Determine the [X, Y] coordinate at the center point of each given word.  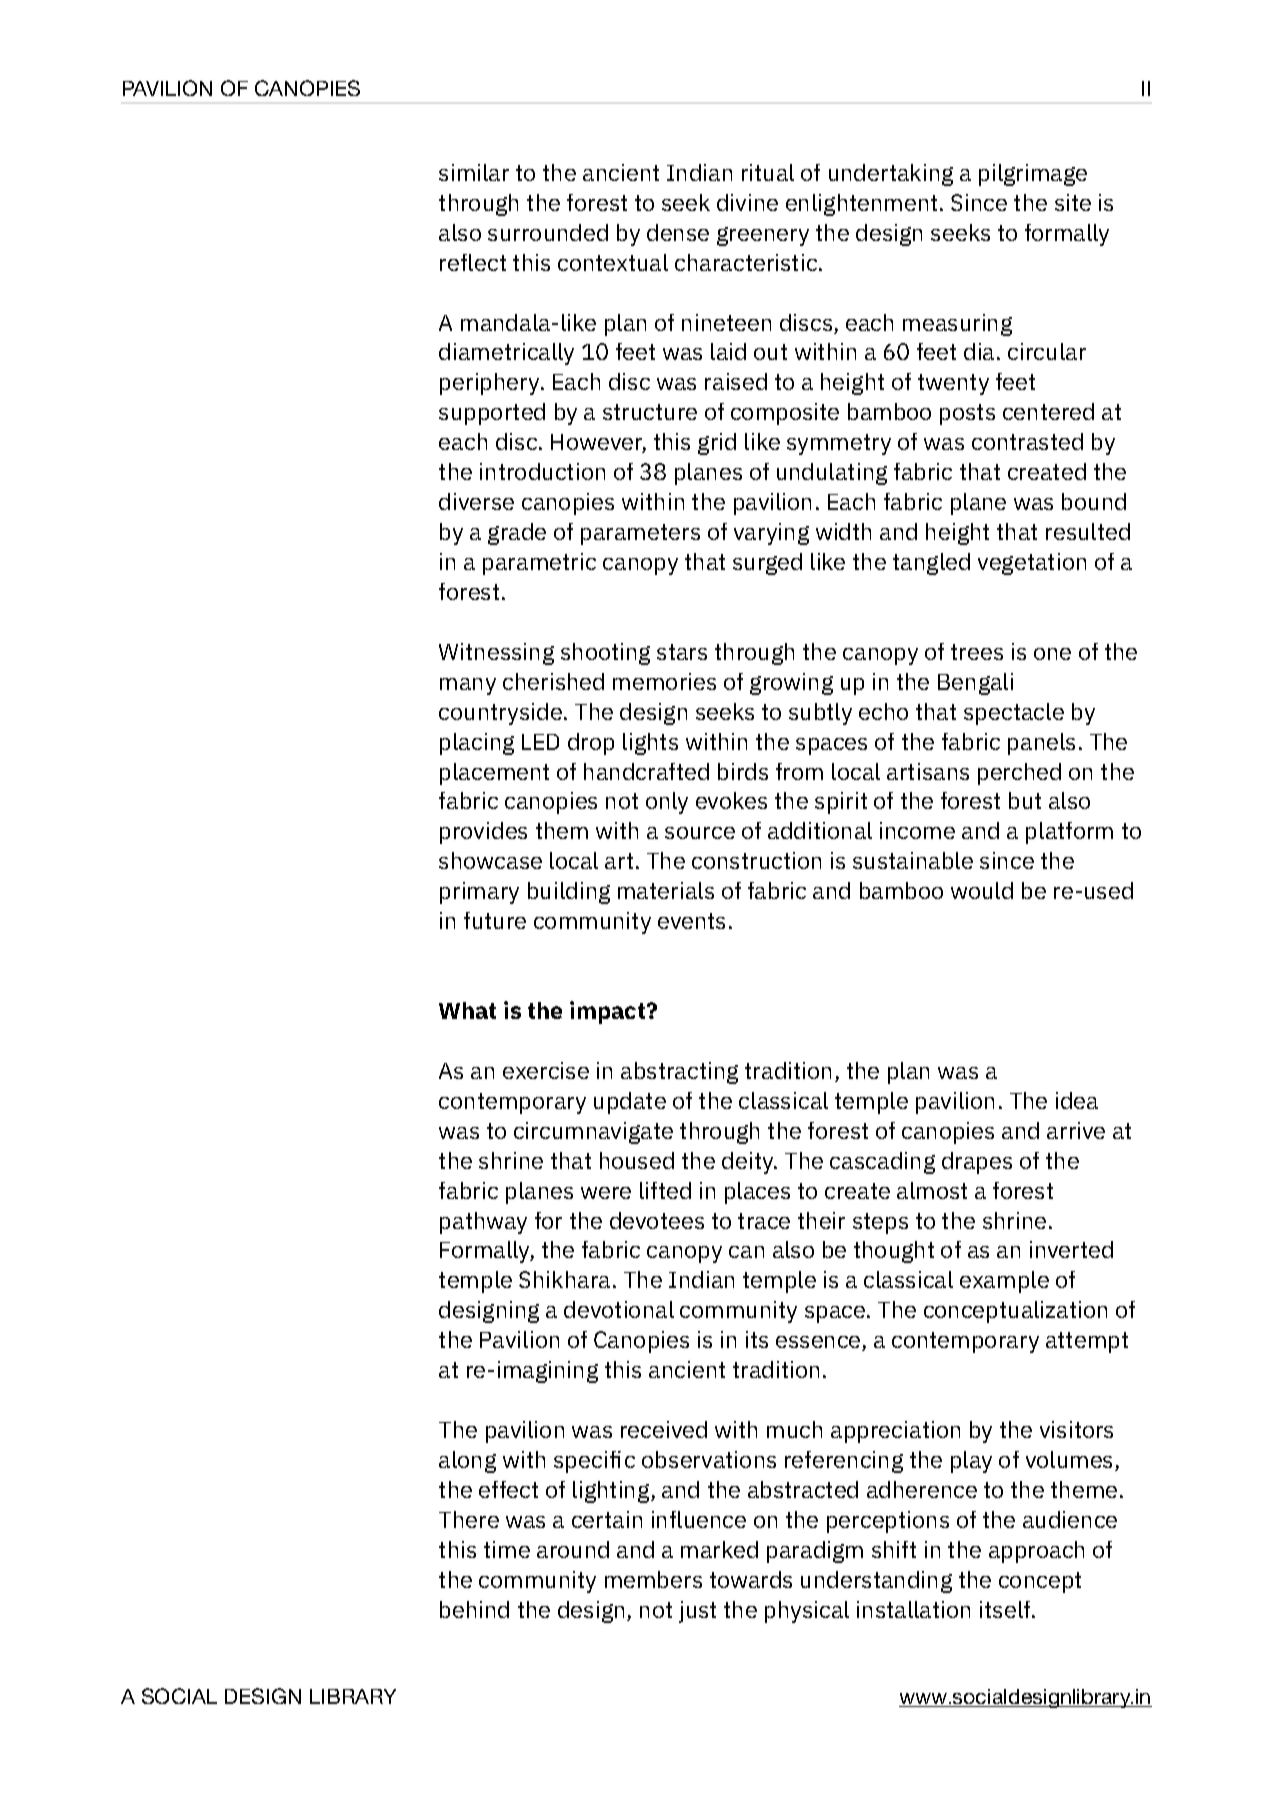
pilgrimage [1033, 175]
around [573, 1549]
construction [756, 860]
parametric [539, 564]
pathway [483, 1223]
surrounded [548, 232]
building [569, 893]
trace [764, 1221]
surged [767, 564]
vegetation [1032, 564]
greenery [763, 236]
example [1004, 1282]
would [982, 890]
